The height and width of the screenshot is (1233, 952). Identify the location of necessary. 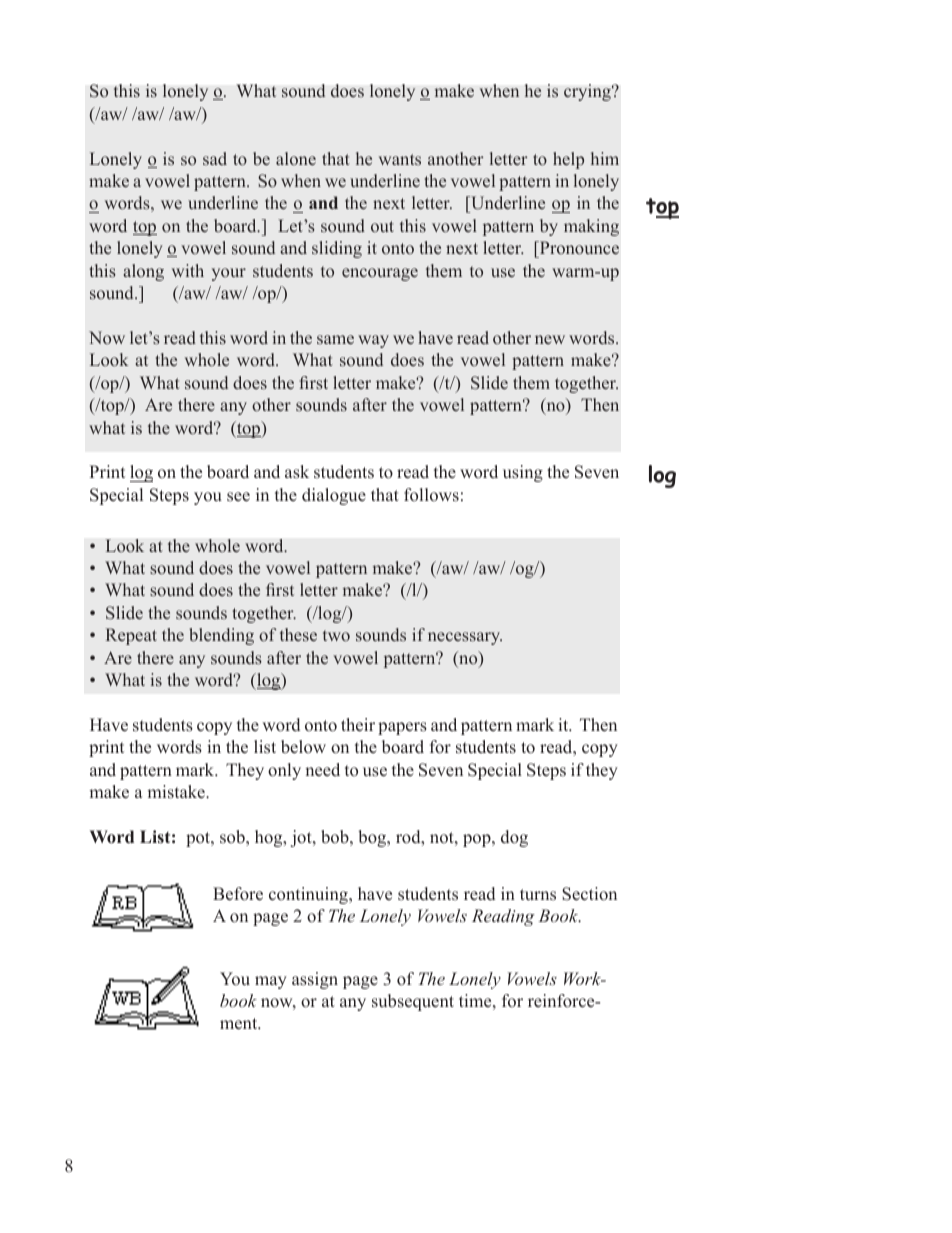
(465, 638).
